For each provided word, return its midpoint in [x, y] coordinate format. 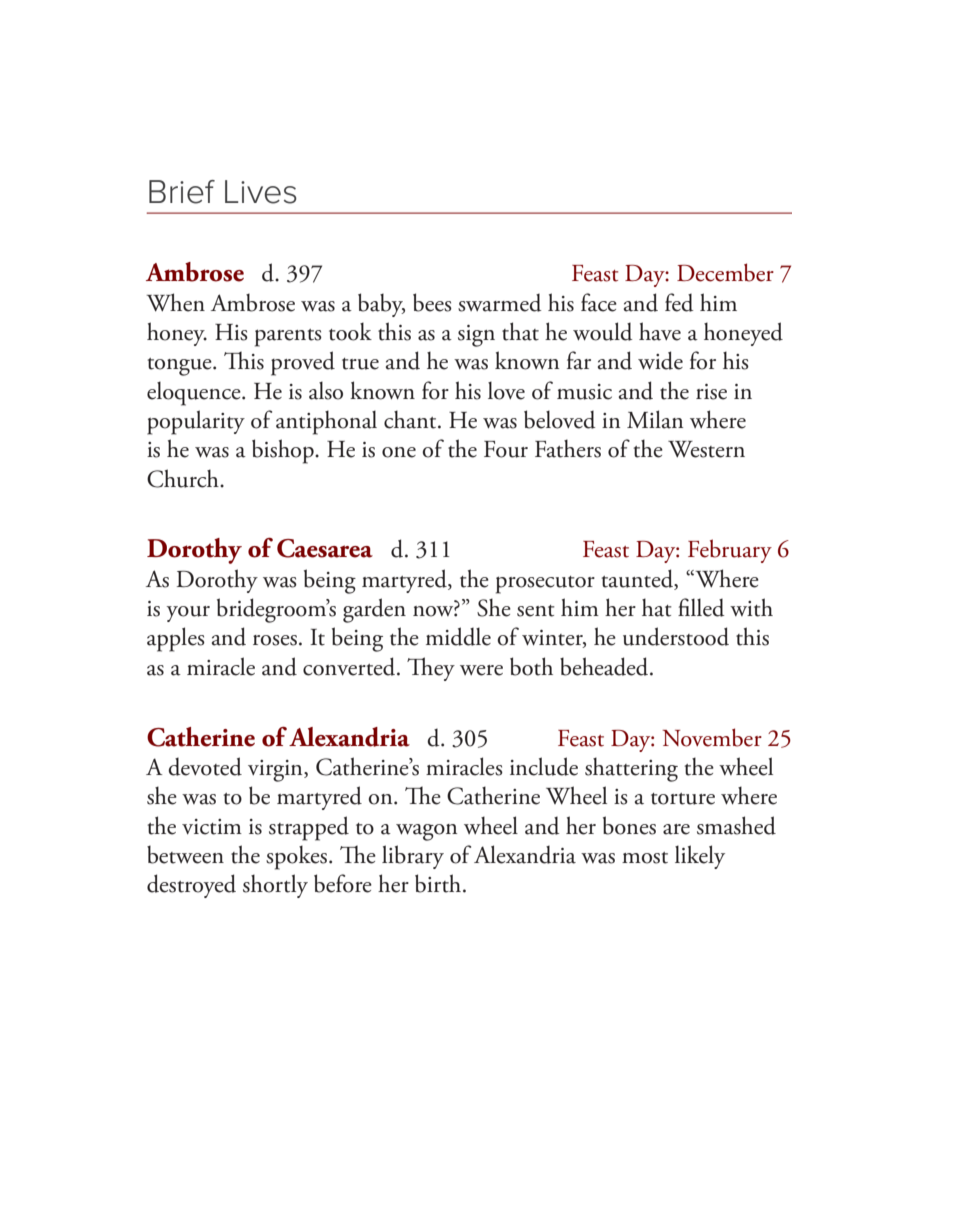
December [725, 272]
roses [275, 640]
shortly [275, 886]
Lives [261, 192]
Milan [655, 419]
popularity [196, 422]
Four [506, 449]
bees [432, 302]
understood [676, 636]
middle [458, 636]
